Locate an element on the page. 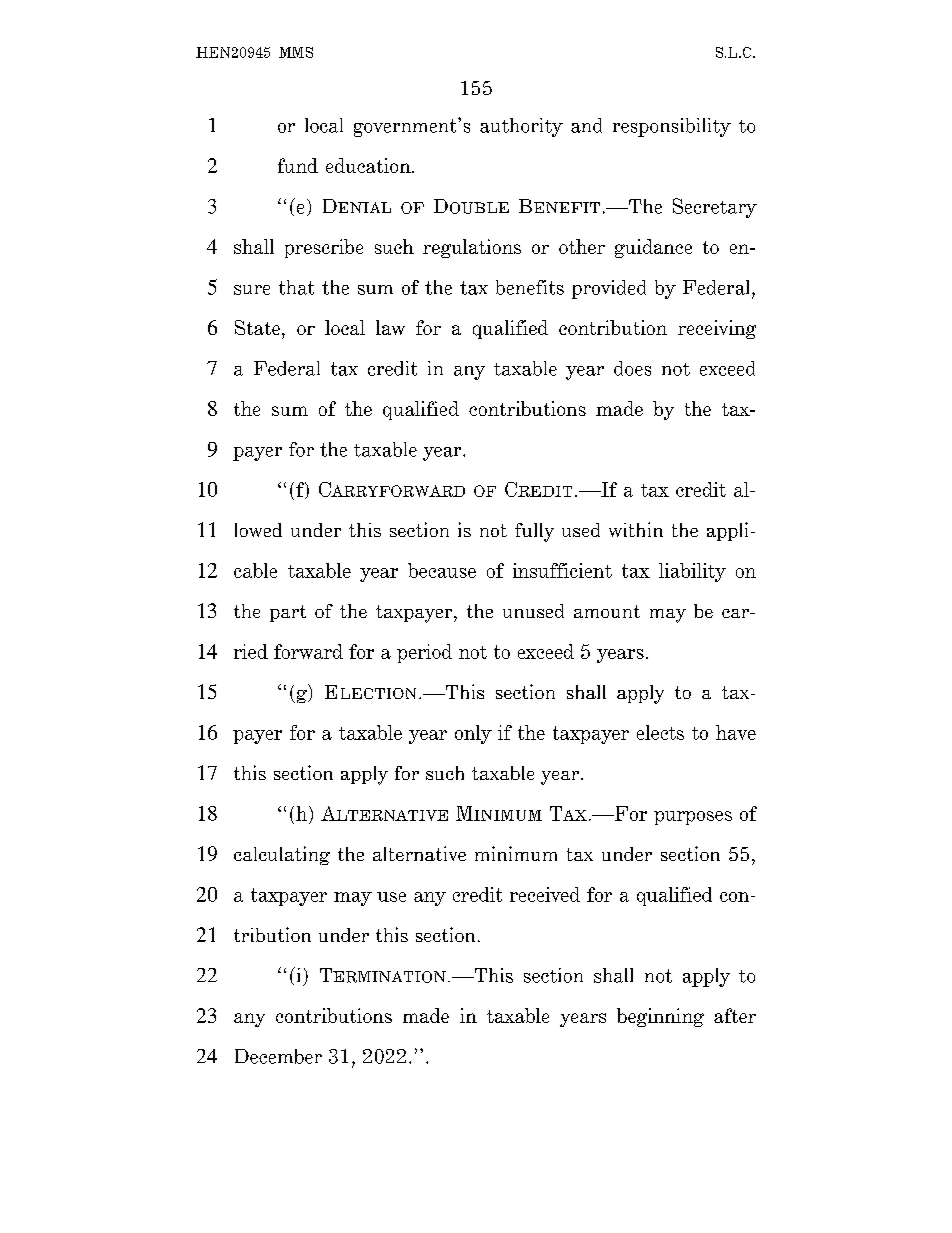  part is located at coordinates (288, 613).
